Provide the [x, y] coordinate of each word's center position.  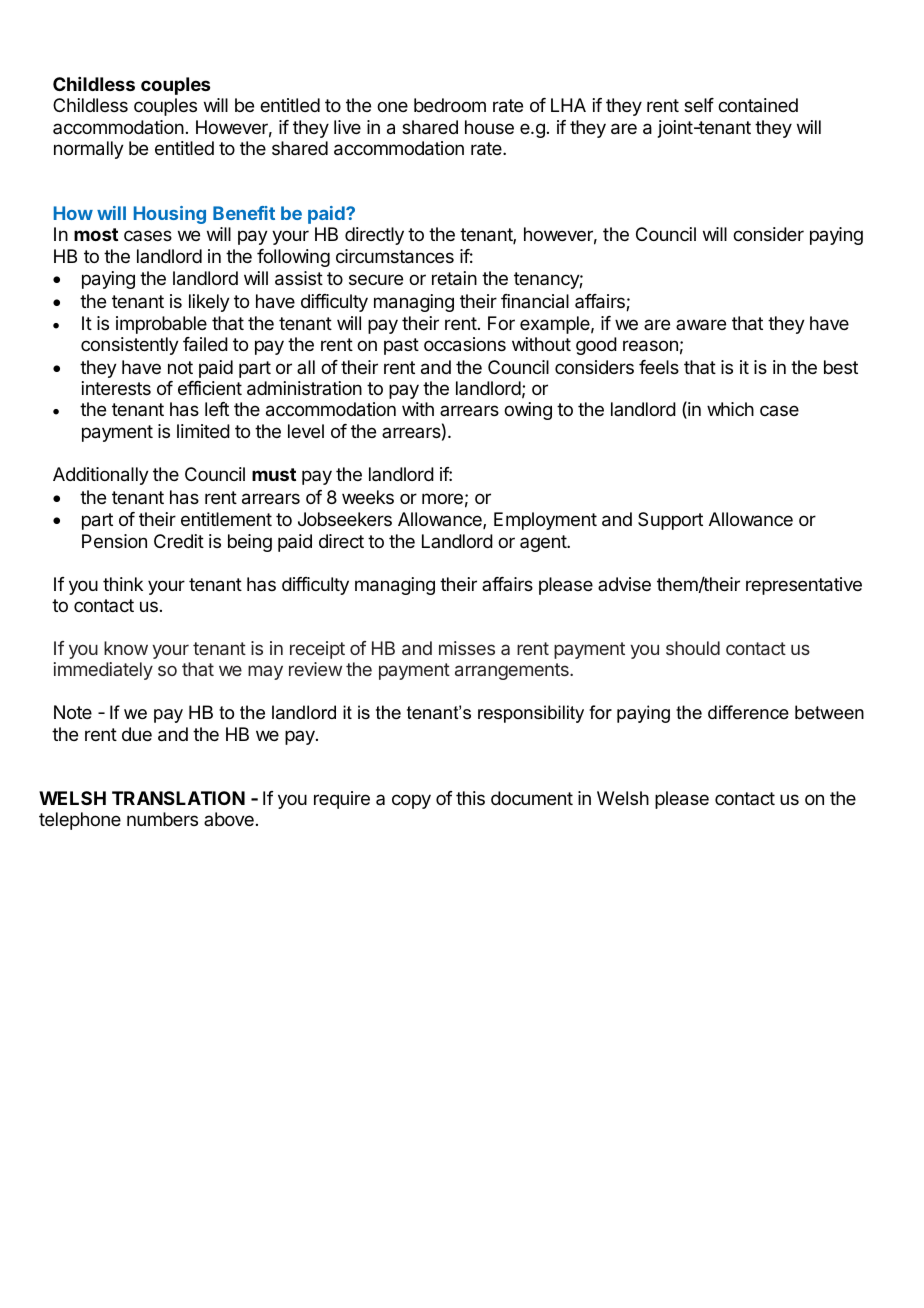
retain [454, 278]
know [126, 648]
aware [701, 324]
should [693, 648]
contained [758, 105]
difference [748, 712]
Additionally [101, 476]
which [730, 409]
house [489, 127]
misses [467, 648]
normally [89, 150]
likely [209, 303]
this [470, 798]
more [442, 498]
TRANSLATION [178, 798]
